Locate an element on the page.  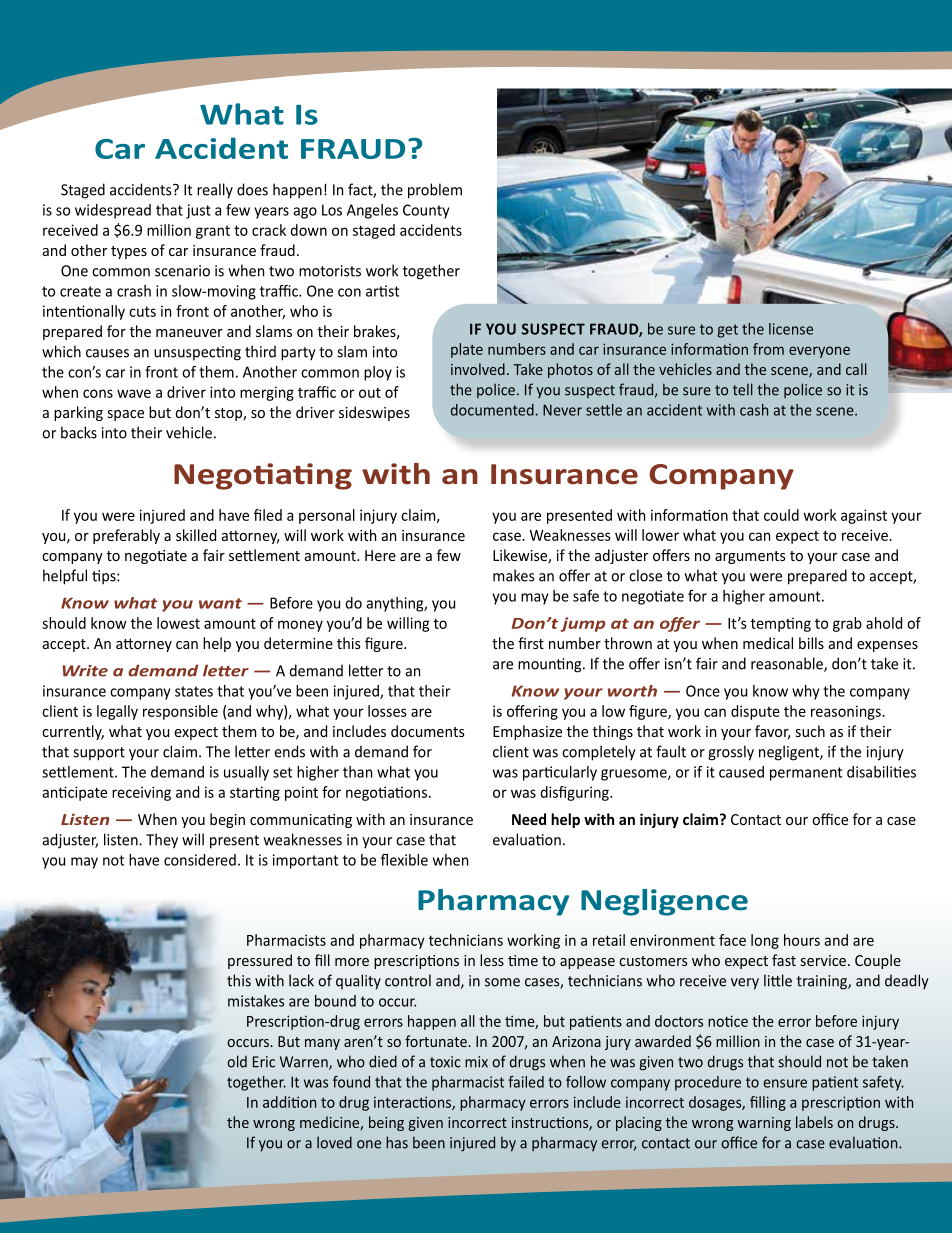
cash is located at coordinates (754, 410).
